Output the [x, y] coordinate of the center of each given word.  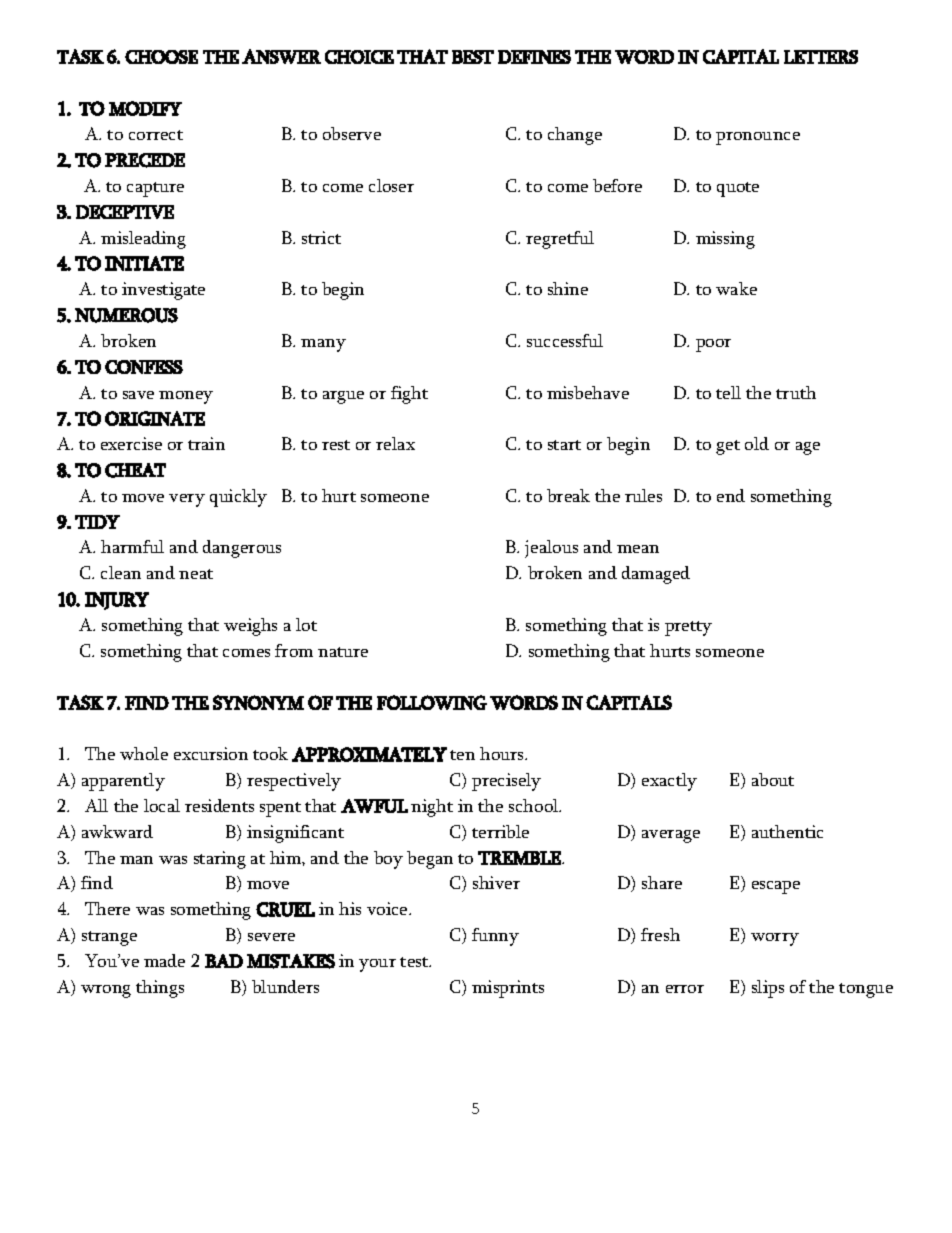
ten [462, 755]
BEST [473, 57]
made [164, 960]
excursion [211, 753]
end [731, 495]
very [187, 500]
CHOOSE [161, 57]
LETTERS [821, 57]
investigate [163, 291]
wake [736, 288]
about [773, 779]
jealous [551, 549]
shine [568, 288]
